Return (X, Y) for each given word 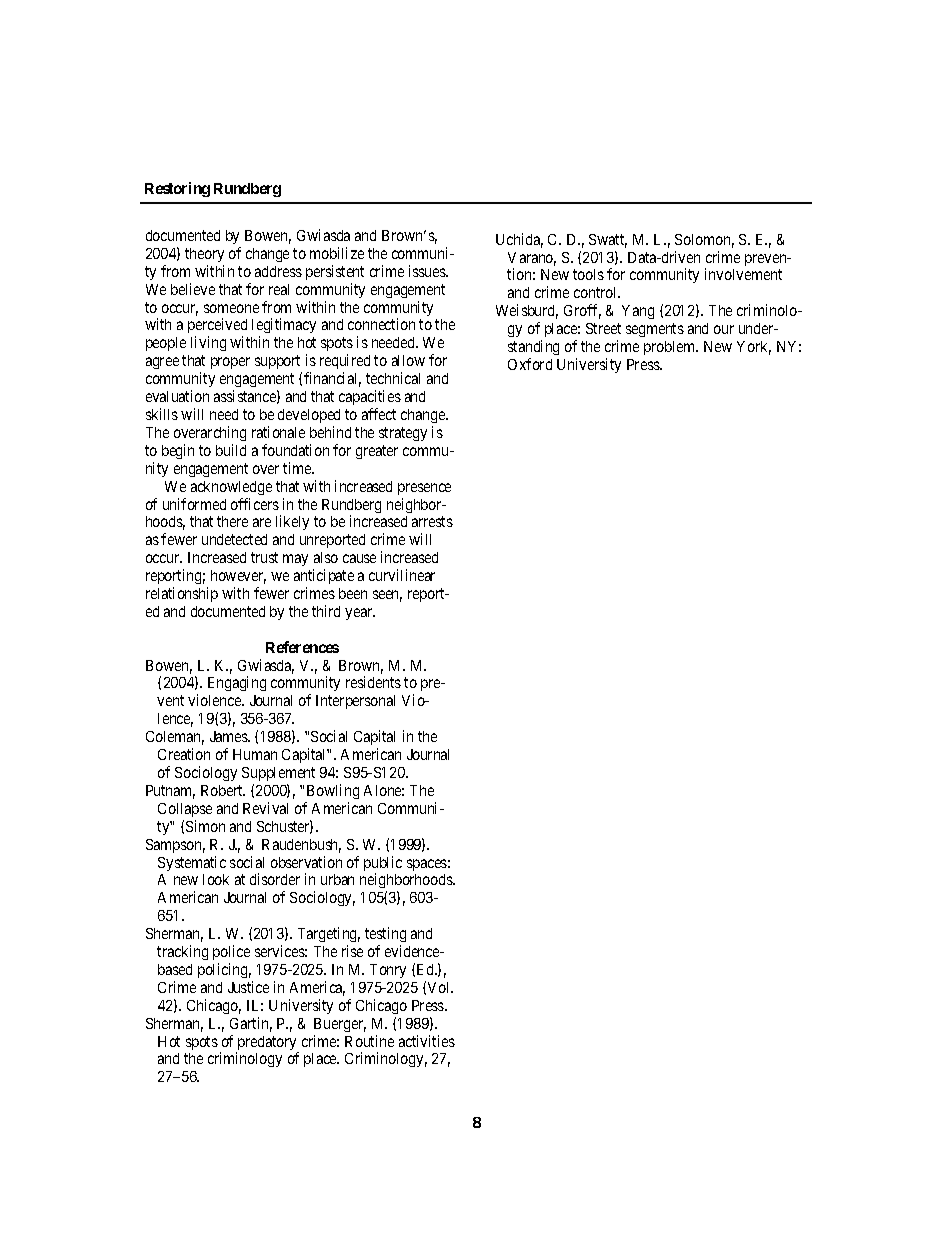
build (231, 450)
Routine (369, 1041)
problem (671, 348)
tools (588, 274)
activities (427, 1041)
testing (385, 936)
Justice (248, 987)
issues (428, 271)
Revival (265, 808)
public (383, 865)
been (353, 593)
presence (424, 489)
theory (204, 255)
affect (379, 414)
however (238, 577)
